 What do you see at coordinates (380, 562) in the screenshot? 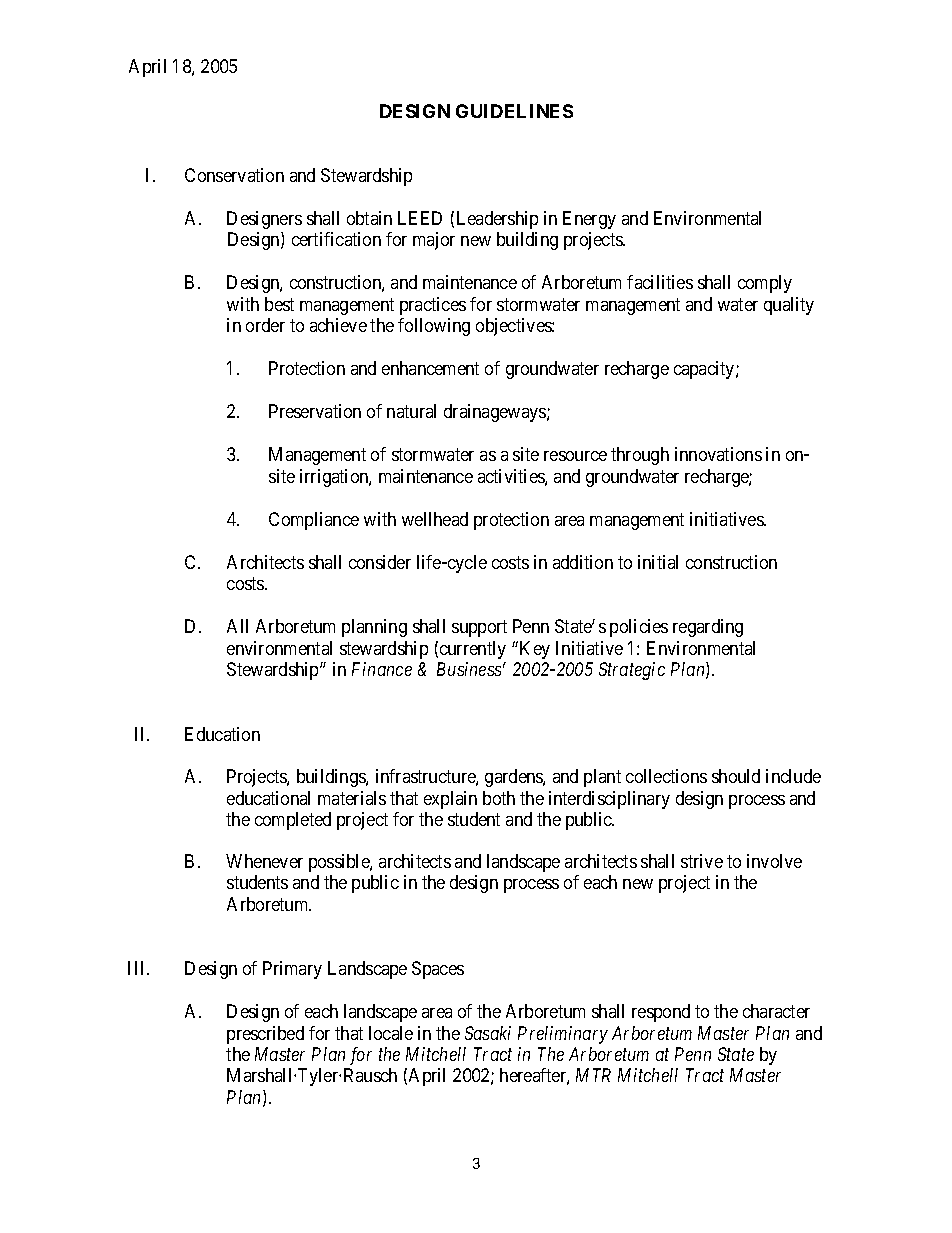
I see `consider` at bounding box center [380, 562].
